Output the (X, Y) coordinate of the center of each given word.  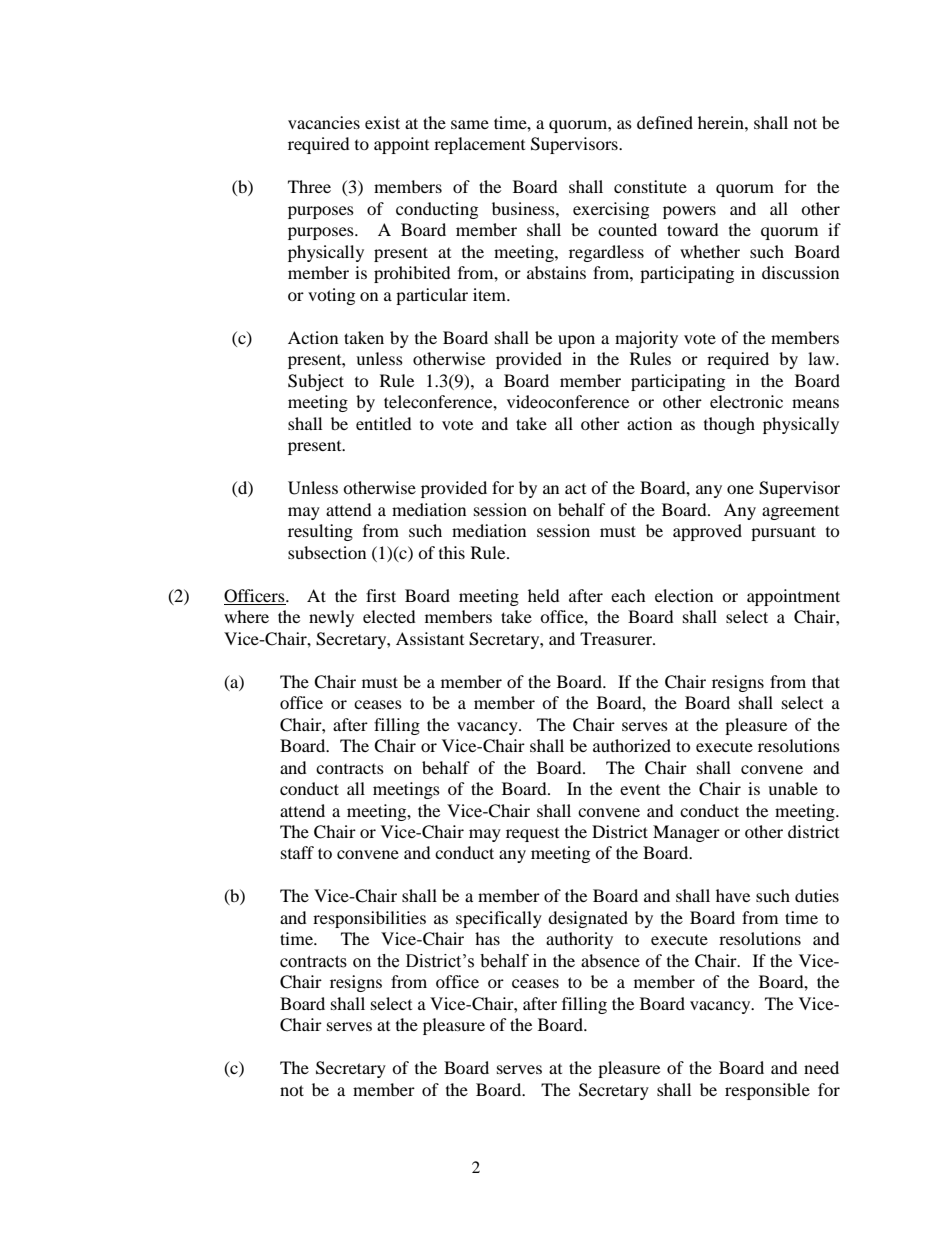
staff (297, 852)
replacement (479, 145)
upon (576, 341)
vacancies (324, 122)
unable (793, 788)
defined (665, 122)
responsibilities (369, 919)
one (740, 489)
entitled (384, 423)
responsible (767, 1091)
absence (610, 960)
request (532, 835)
